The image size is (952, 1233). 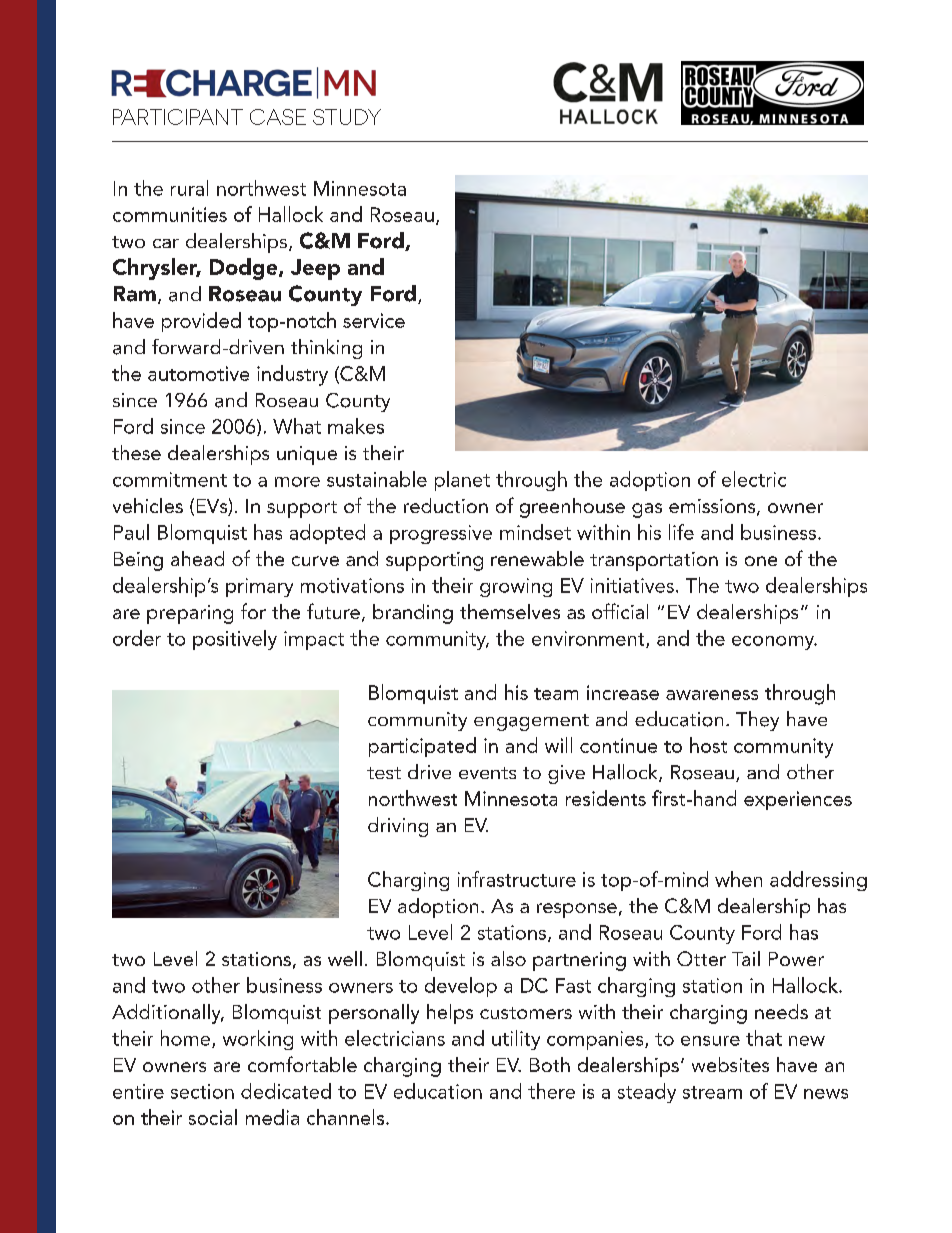 I want to click on service, so click(x=374, y=320).
